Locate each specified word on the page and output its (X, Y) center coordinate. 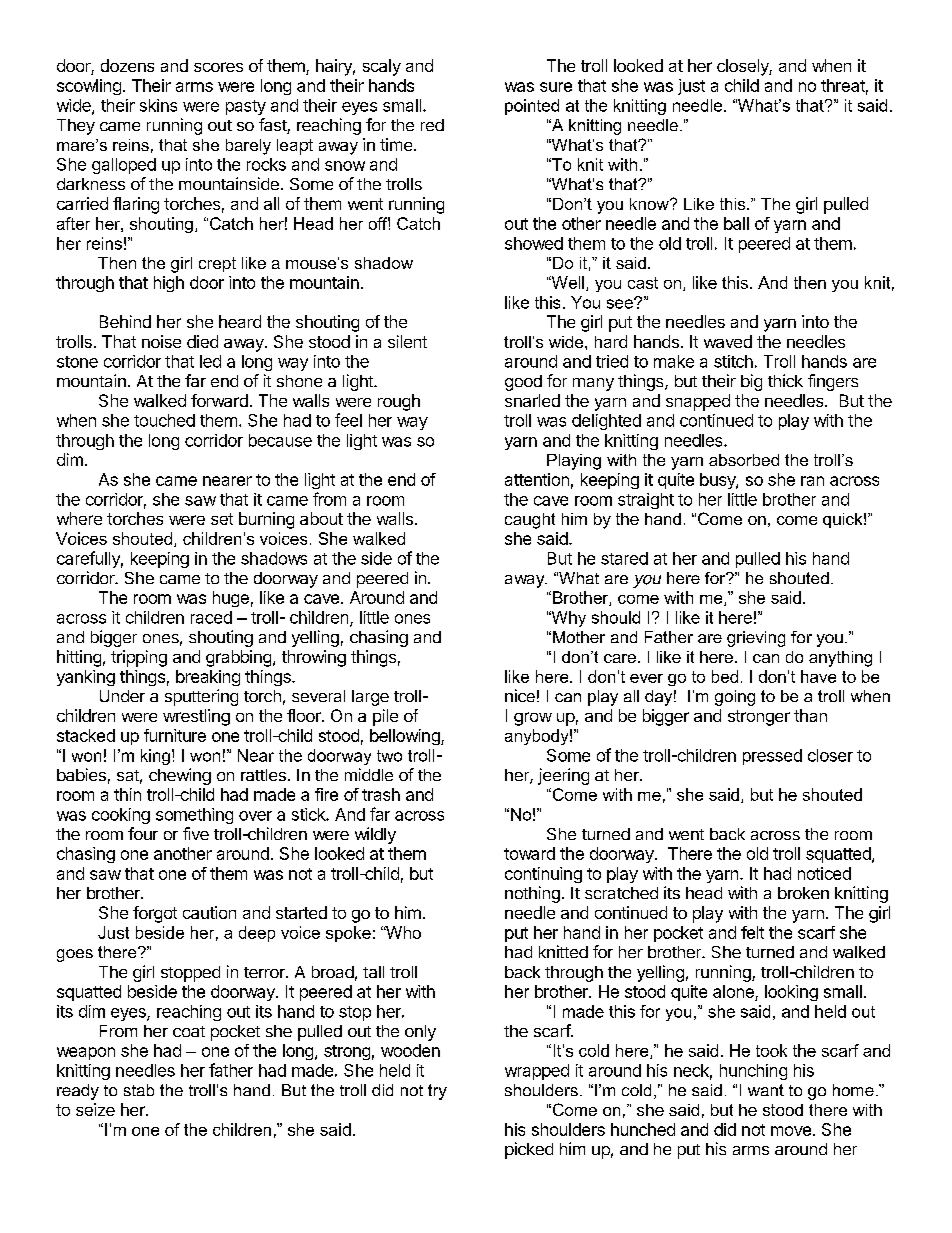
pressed (772, 757)
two (389, 756)
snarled (532, 400)
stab (139, 1090)
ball (736, 223)
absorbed (744, 460)
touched (164, 420)
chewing (180, 776)
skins (158, 105)
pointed (532, 107)
